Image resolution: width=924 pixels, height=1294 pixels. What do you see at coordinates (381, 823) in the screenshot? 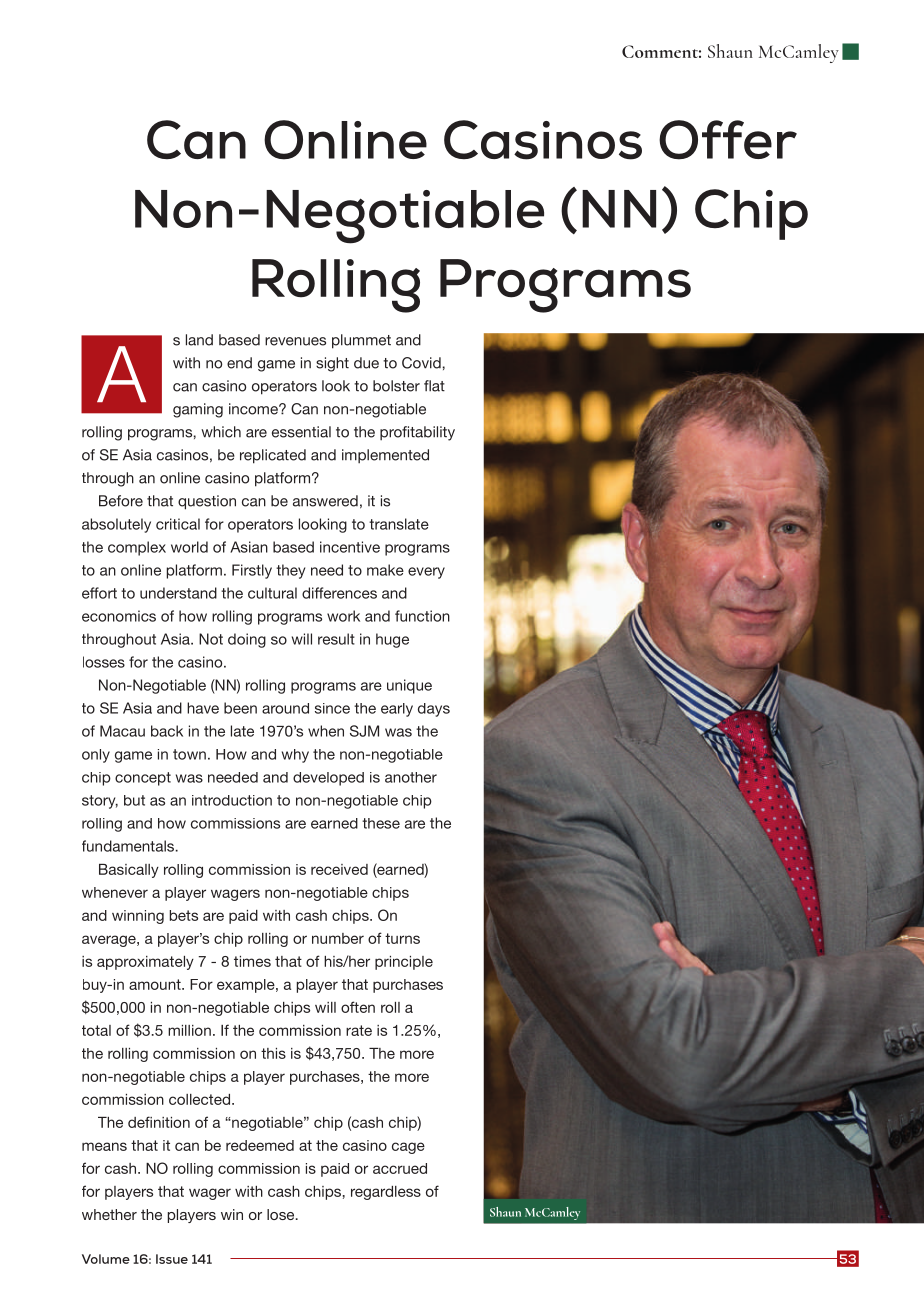
I see `these` at bounding box center [381, 823].
